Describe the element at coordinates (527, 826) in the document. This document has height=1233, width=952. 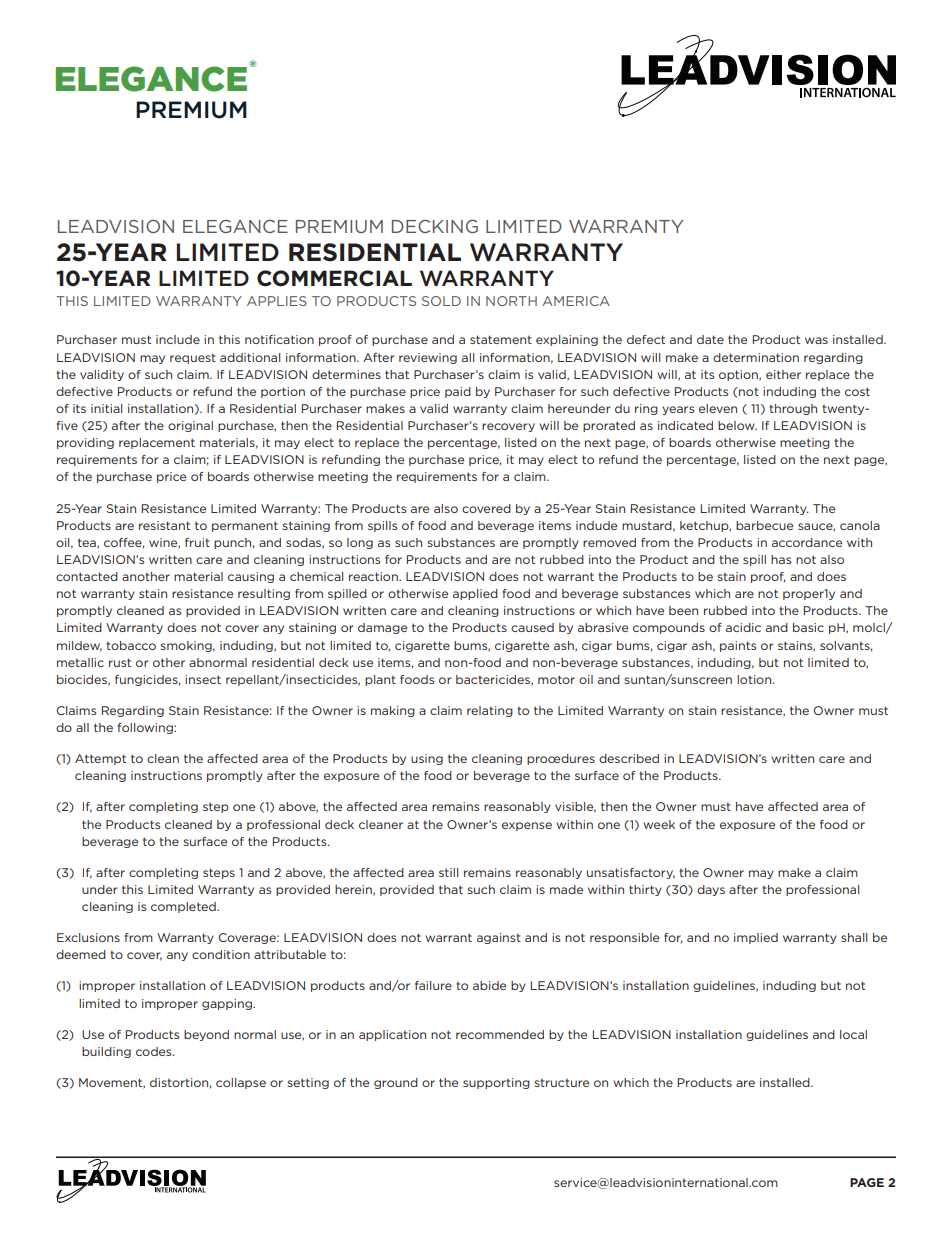
I see `expense` at that location.
